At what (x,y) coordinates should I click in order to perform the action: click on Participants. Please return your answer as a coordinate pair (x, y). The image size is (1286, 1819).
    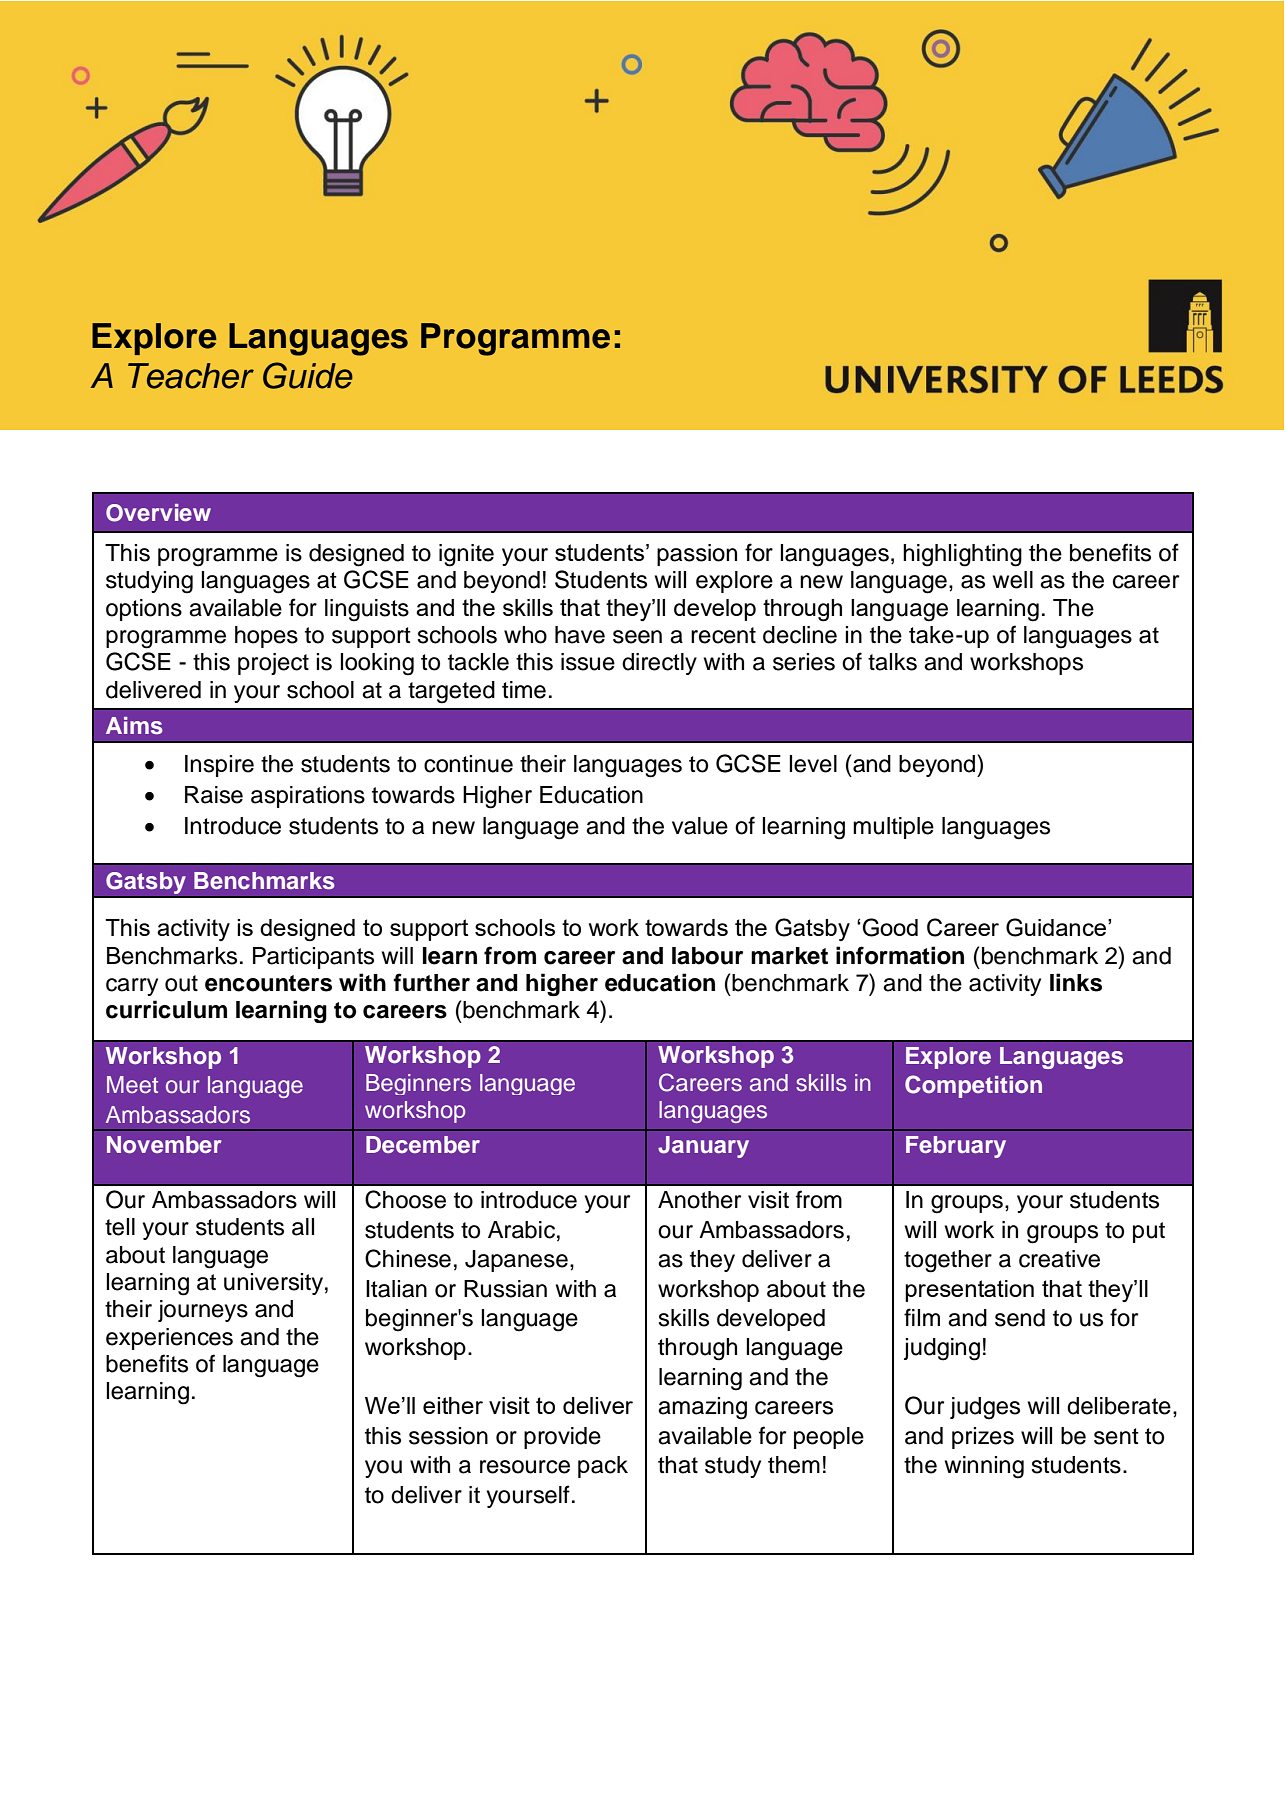
    Looking at the image, I should click on (313, 958).
